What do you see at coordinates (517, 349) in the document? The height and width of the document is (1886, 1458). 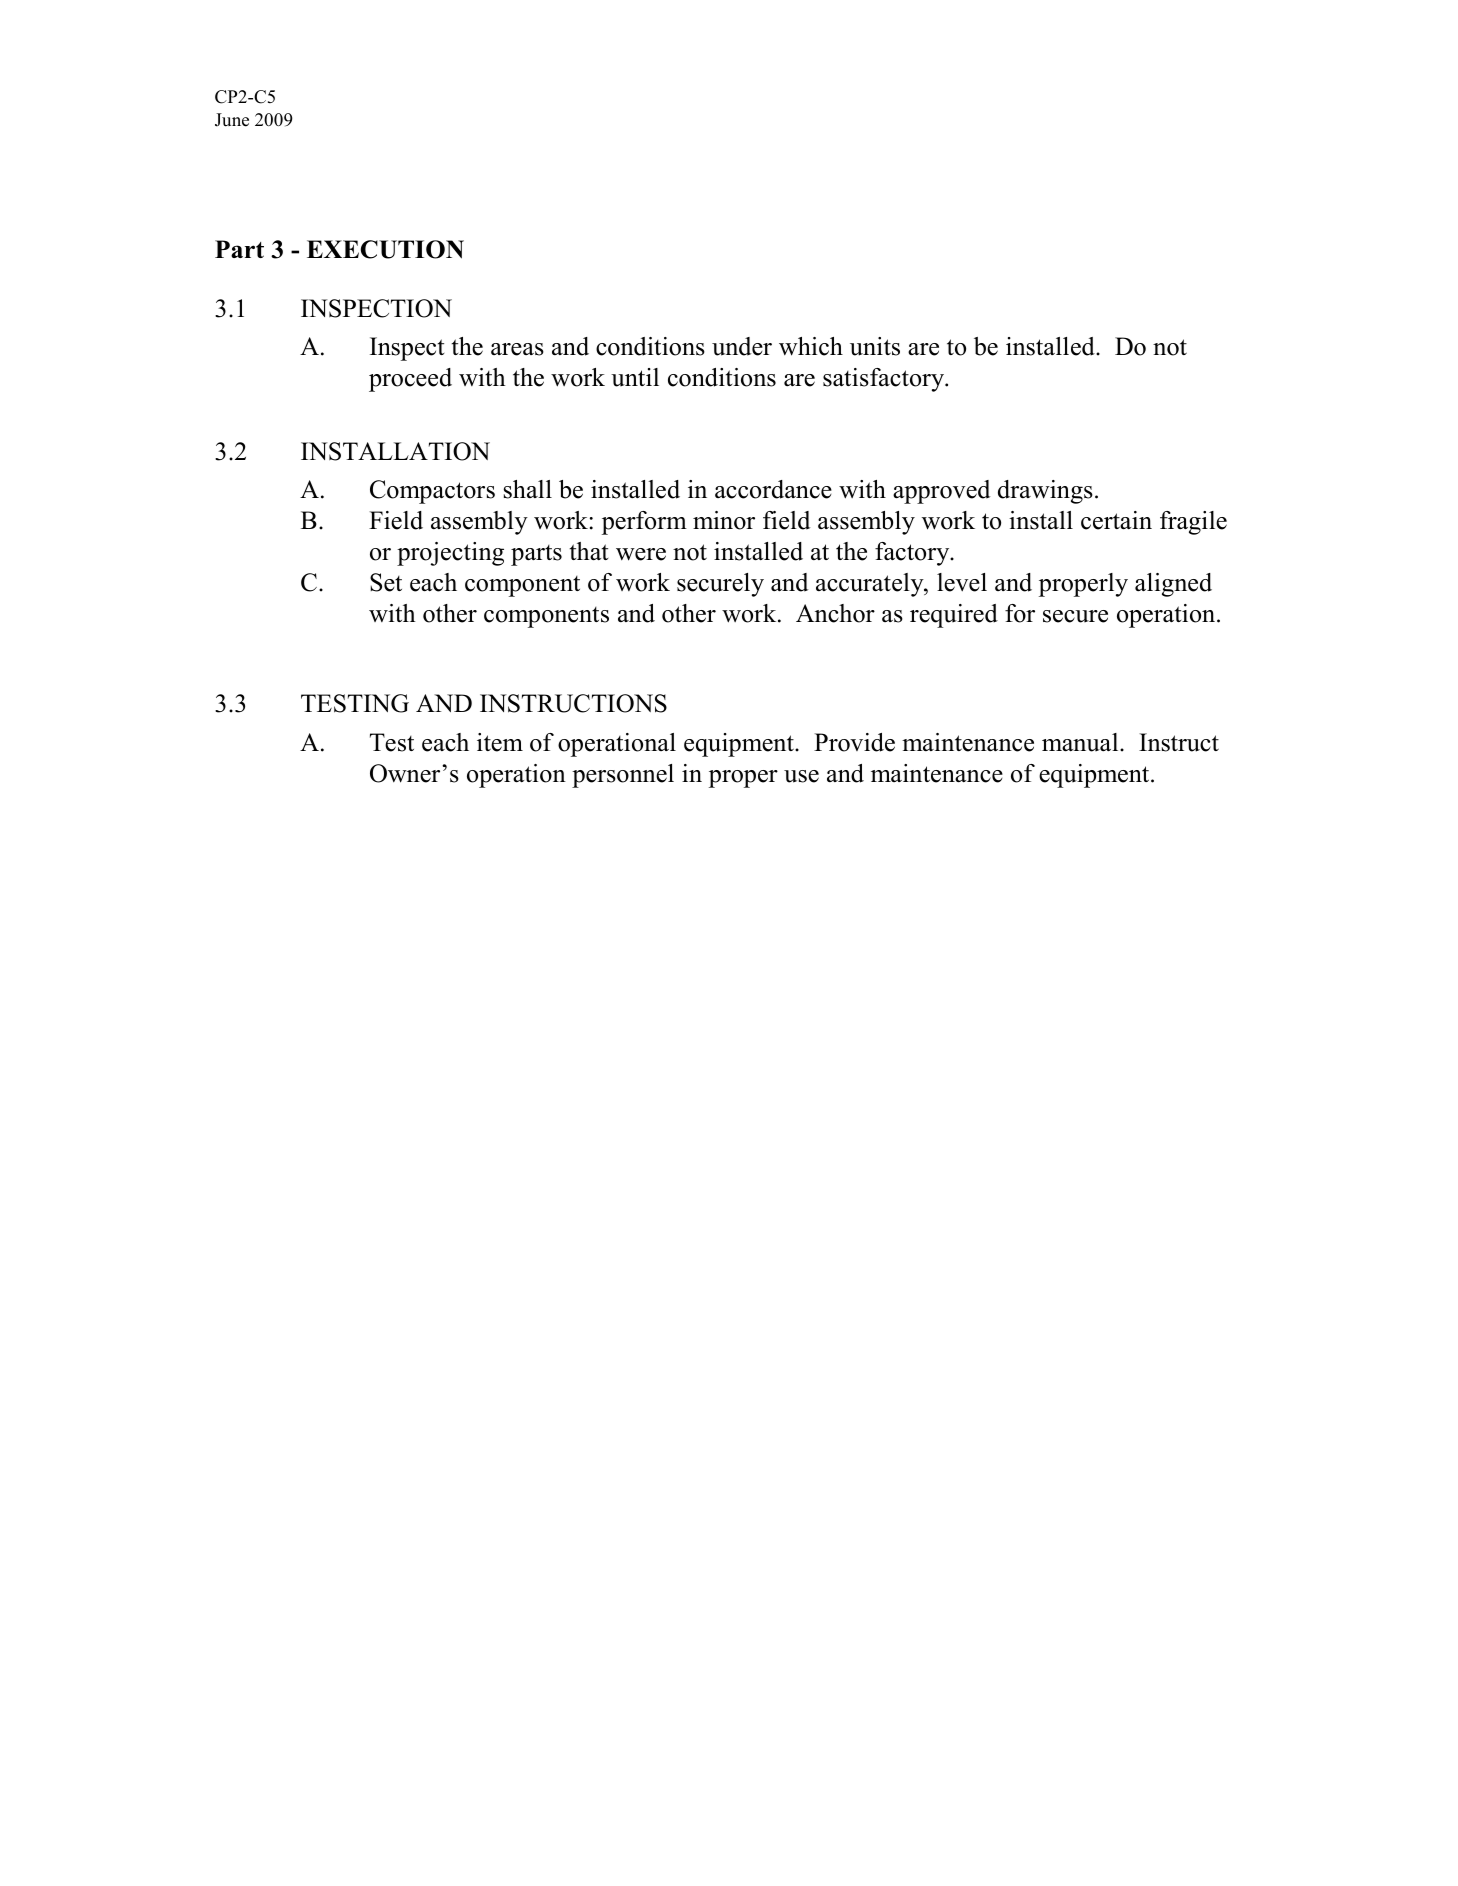 I see `areas` at bounding box center [517, 349].
